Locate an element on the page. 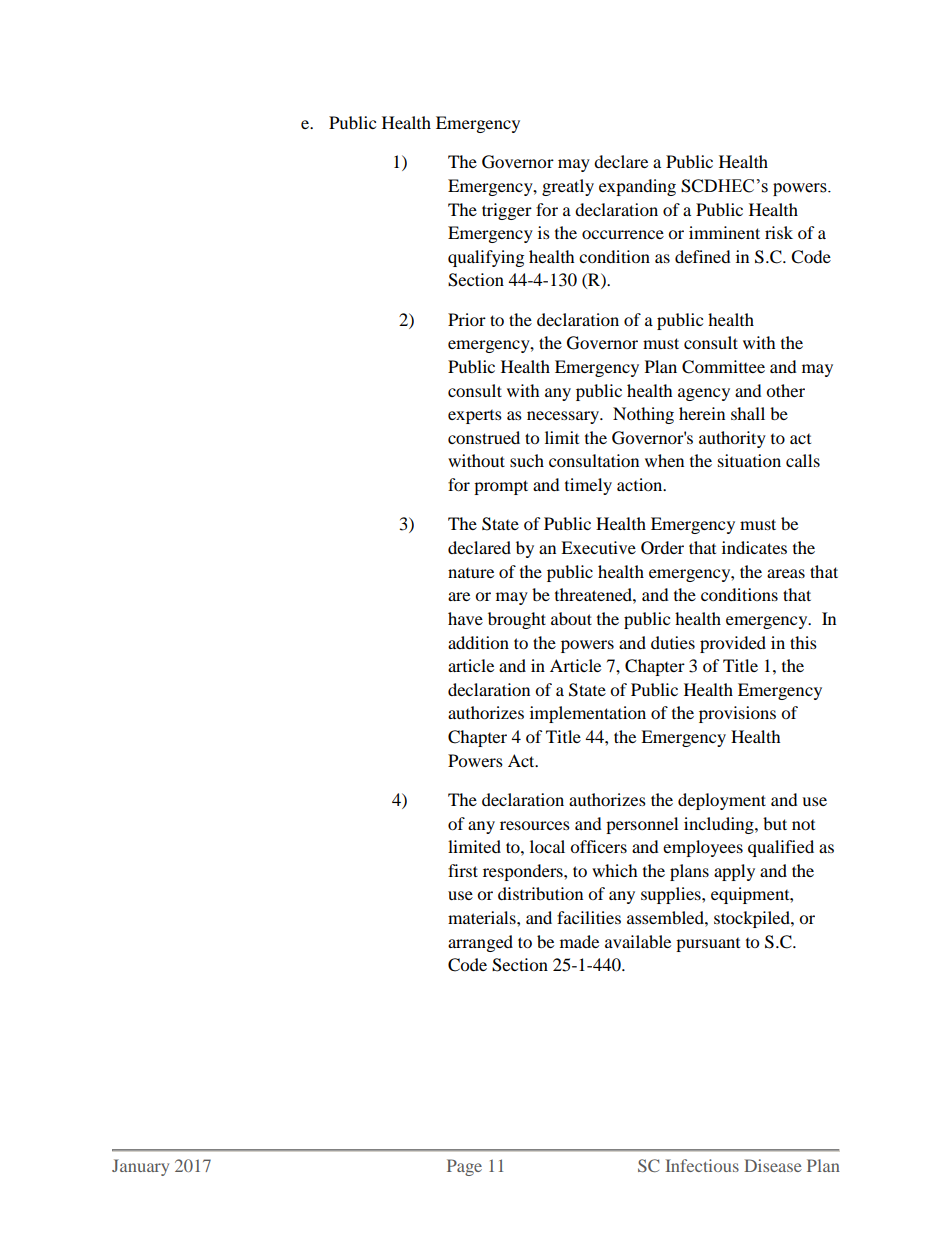 The image size is (952, 1233). imminent is located at coordinates (724, 232).
